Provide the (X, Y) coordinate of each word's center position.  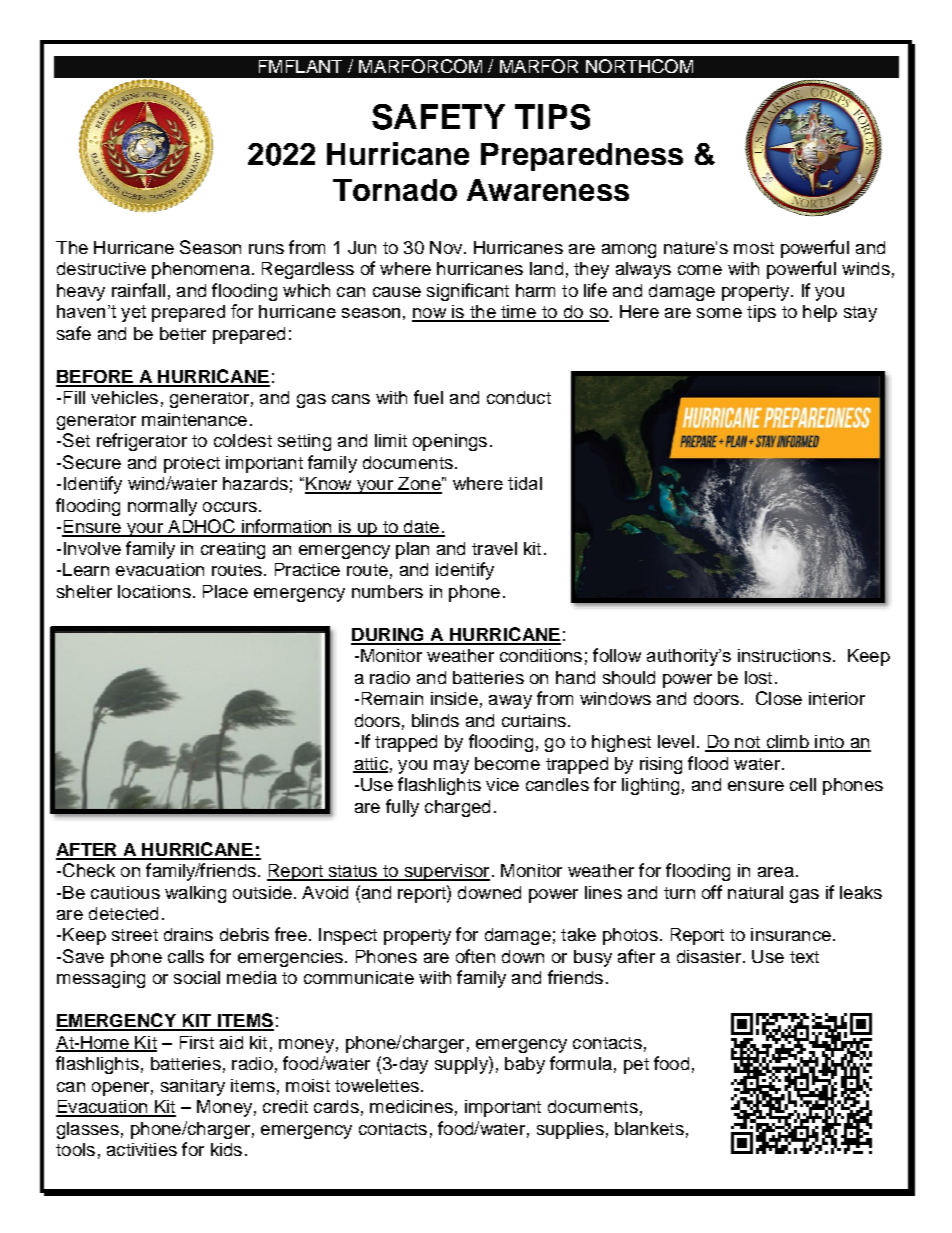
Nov (447, 247)
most (754, 248)
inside (454, 698)
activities (142, 1149)
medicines (411, 1106)
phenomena (201, 270)
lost (758, 677)
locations (154, 591)
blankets (649, 1128)
